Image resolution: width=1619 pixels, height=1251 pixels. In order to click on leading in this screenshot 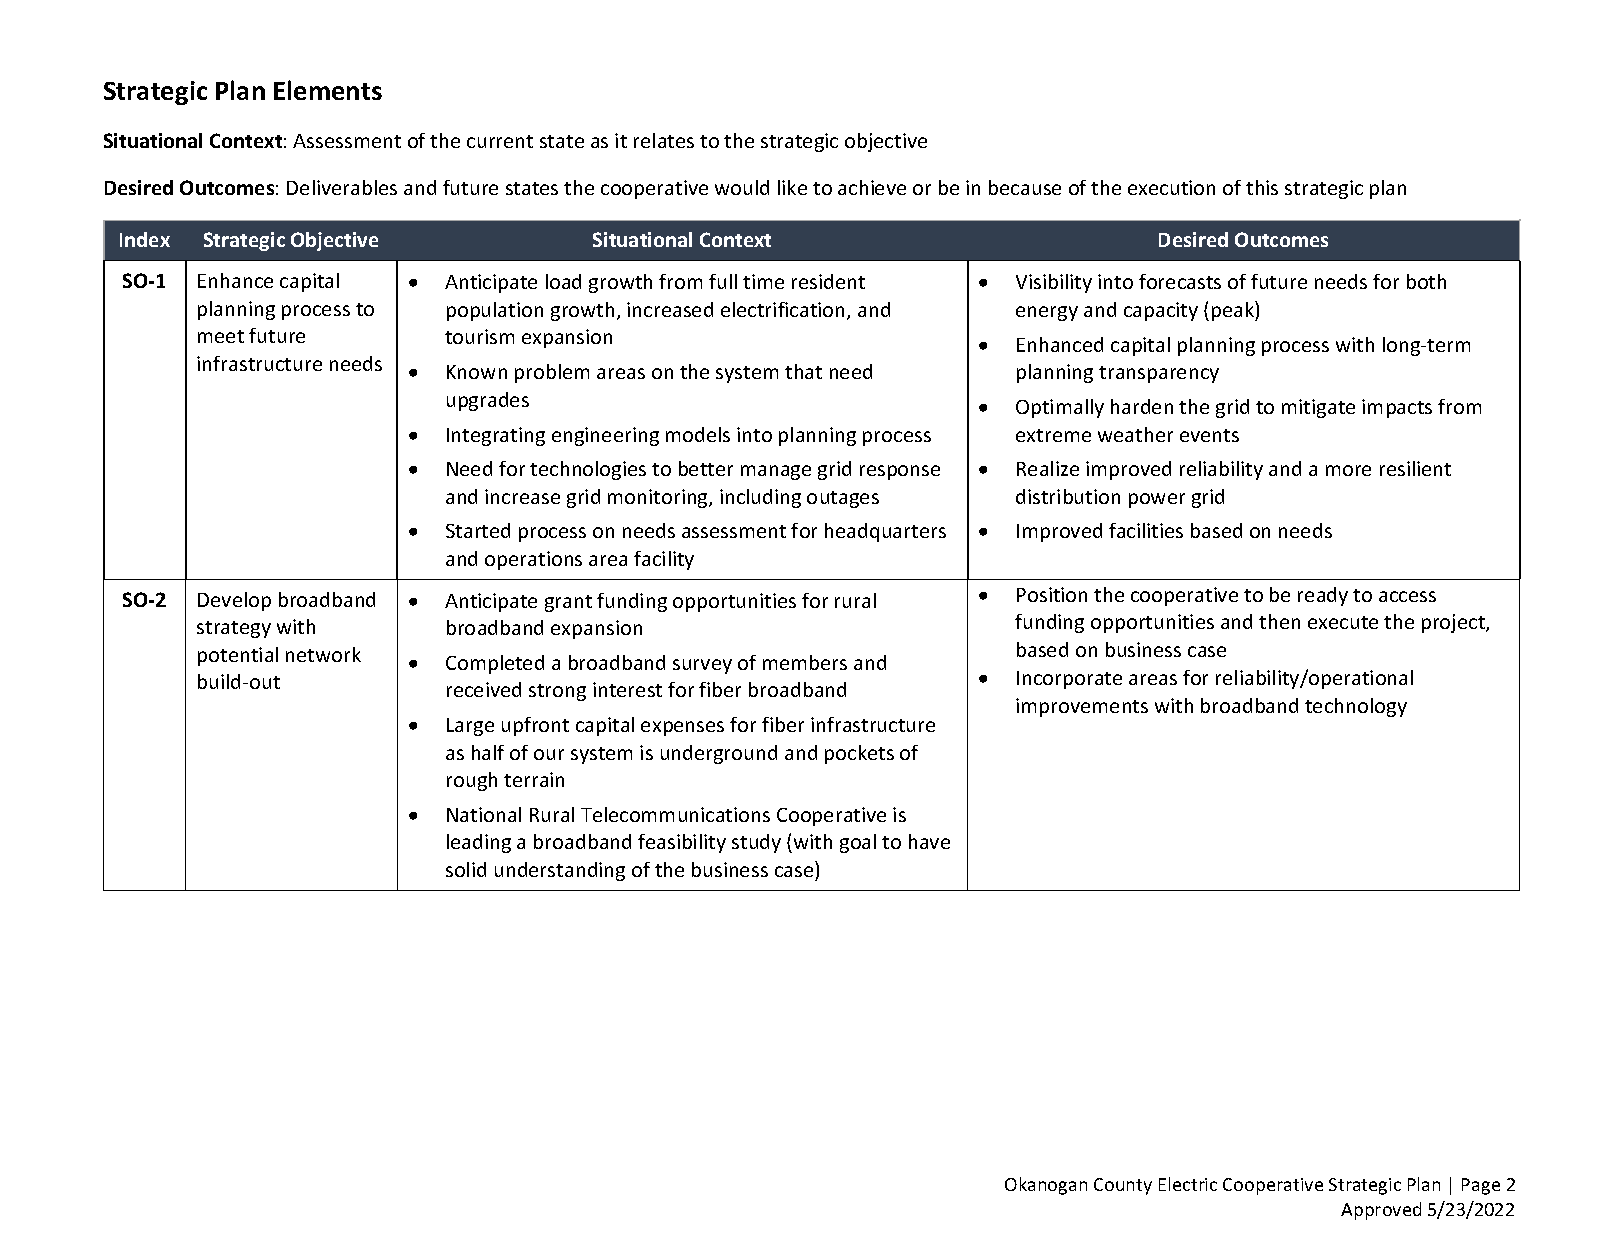, I will do `click(479, 843)`.
